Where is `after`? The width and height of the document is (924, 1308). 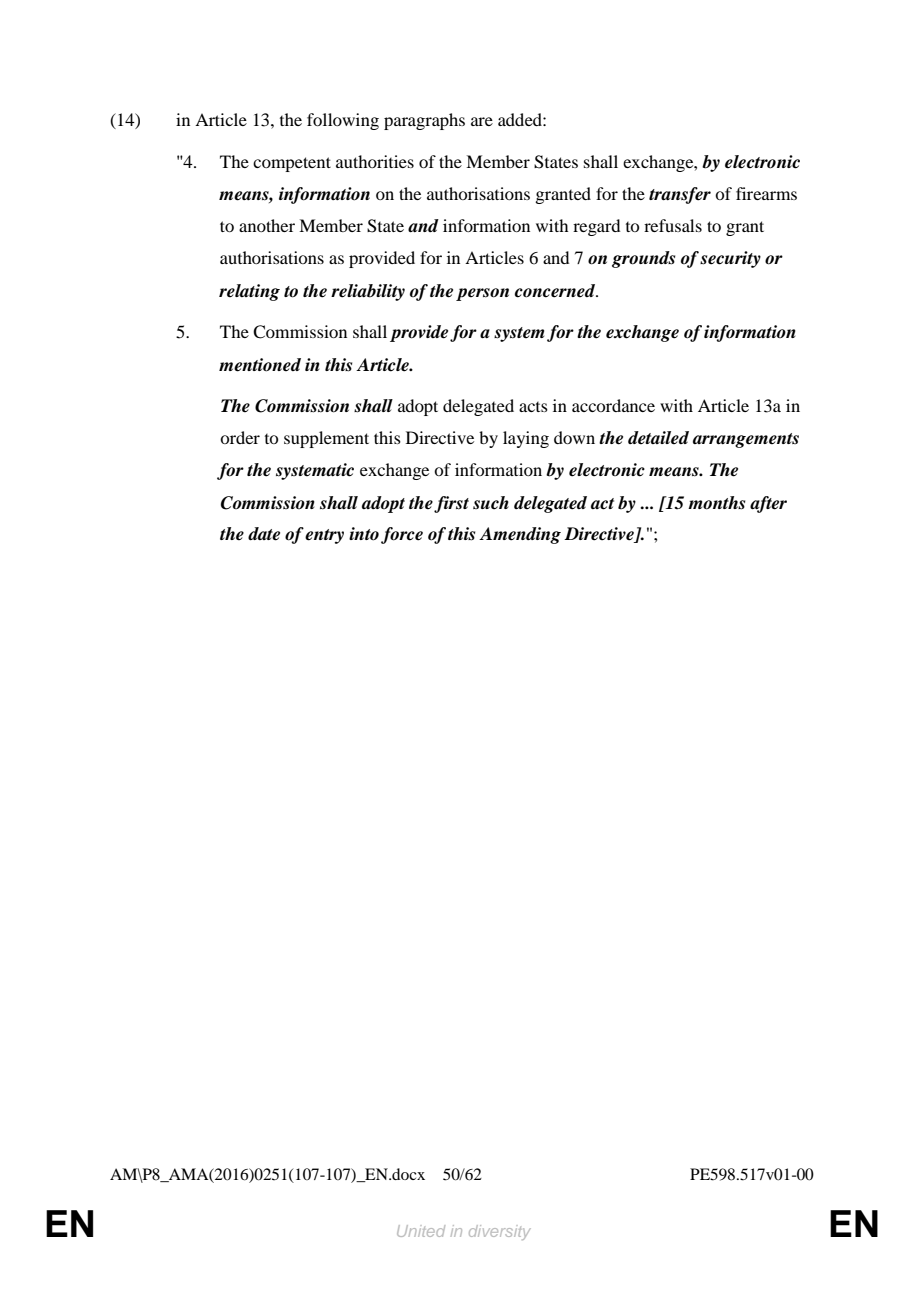 after is located at coordinates (768, 504).
